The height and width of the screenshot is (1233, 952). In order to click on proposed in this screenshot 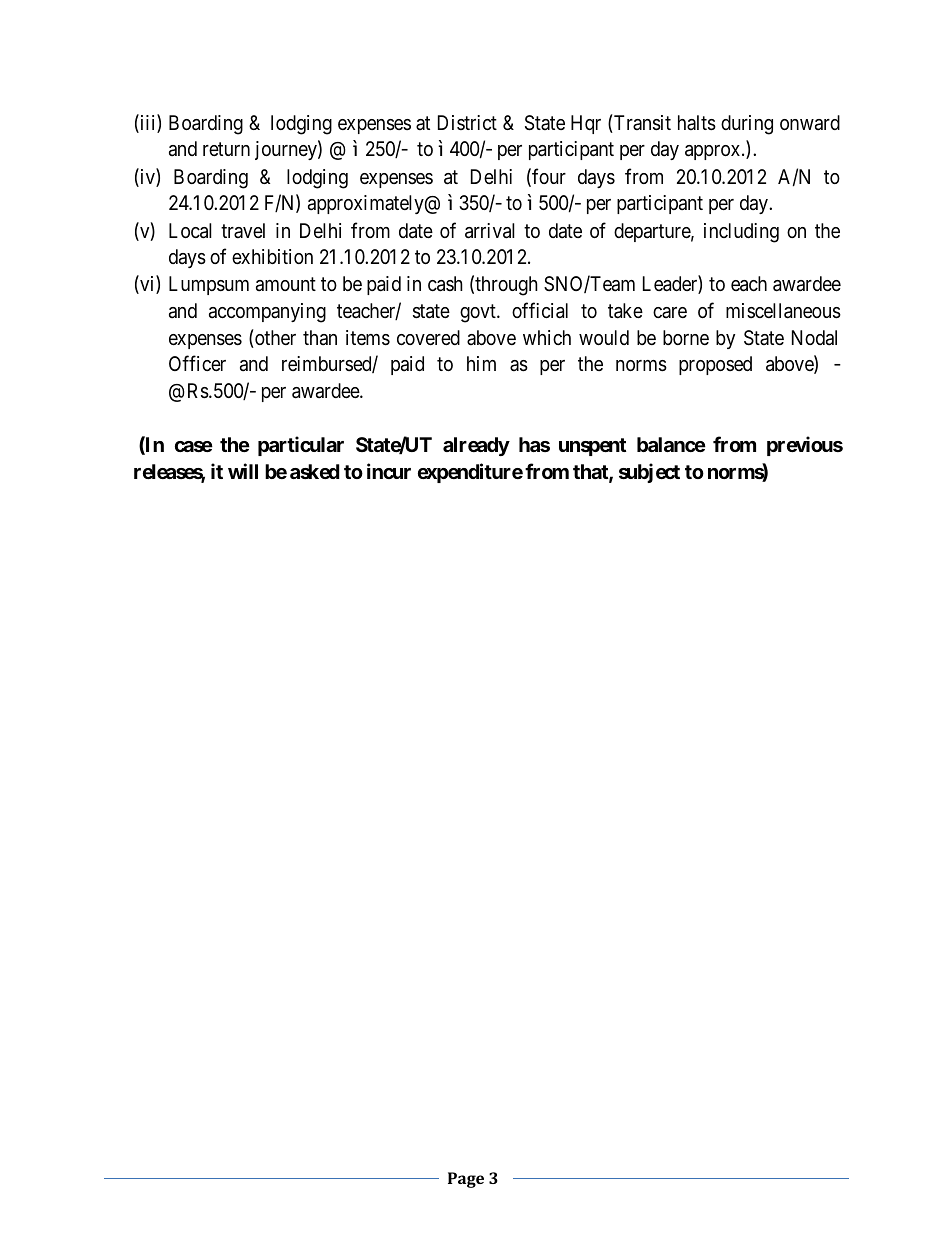, I will do `click(715, 365)`.
